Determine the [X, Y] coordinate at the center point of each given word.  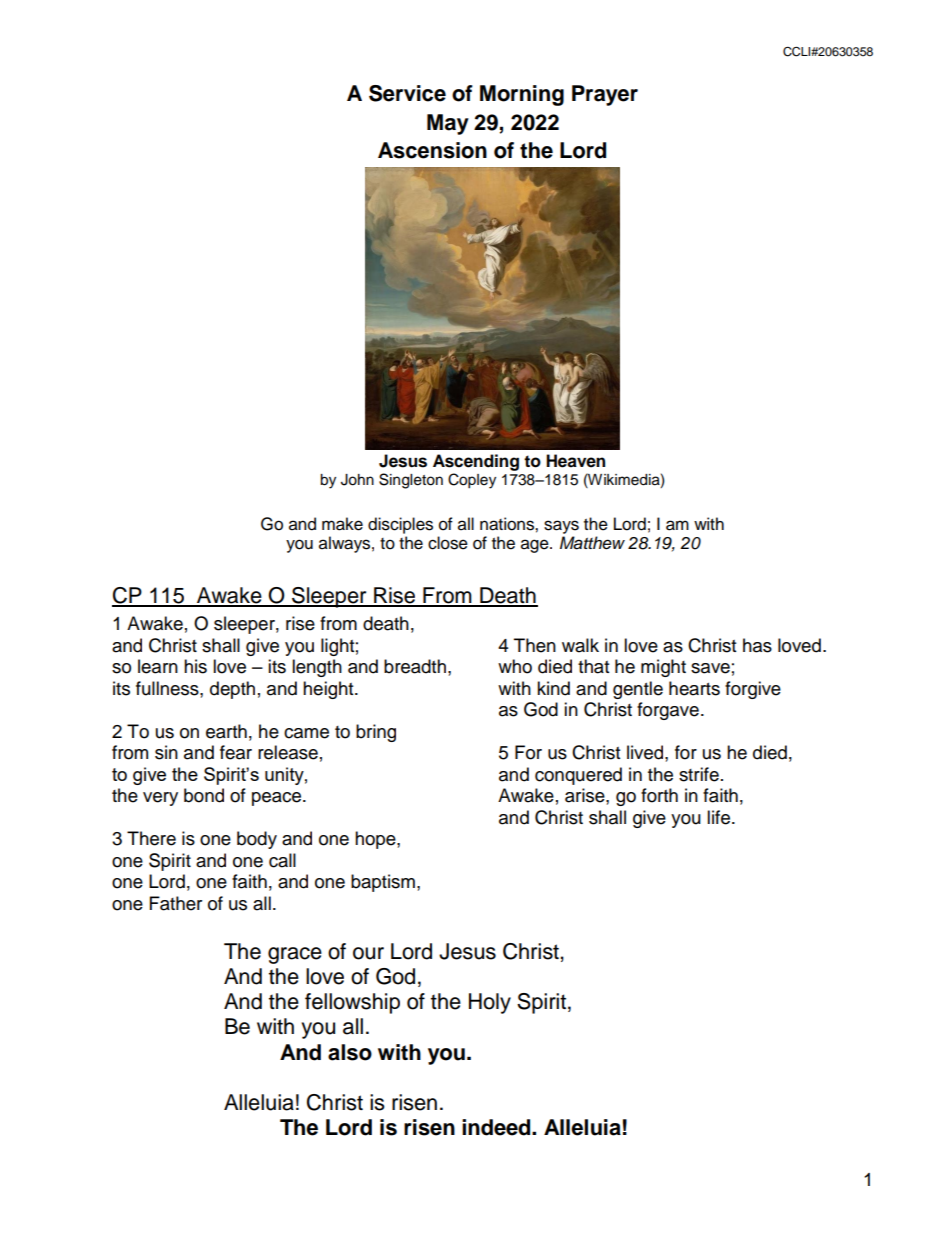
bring [376, 733]
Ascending [476, 462]
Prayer [605, 95]
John [357, 480]
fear [236, 752]
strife [699, 774]
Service [407, 93]
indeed [497, 1127]
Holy [490, 1003]
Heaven [575, 461]
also [350, 1052]
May [448, 124]
